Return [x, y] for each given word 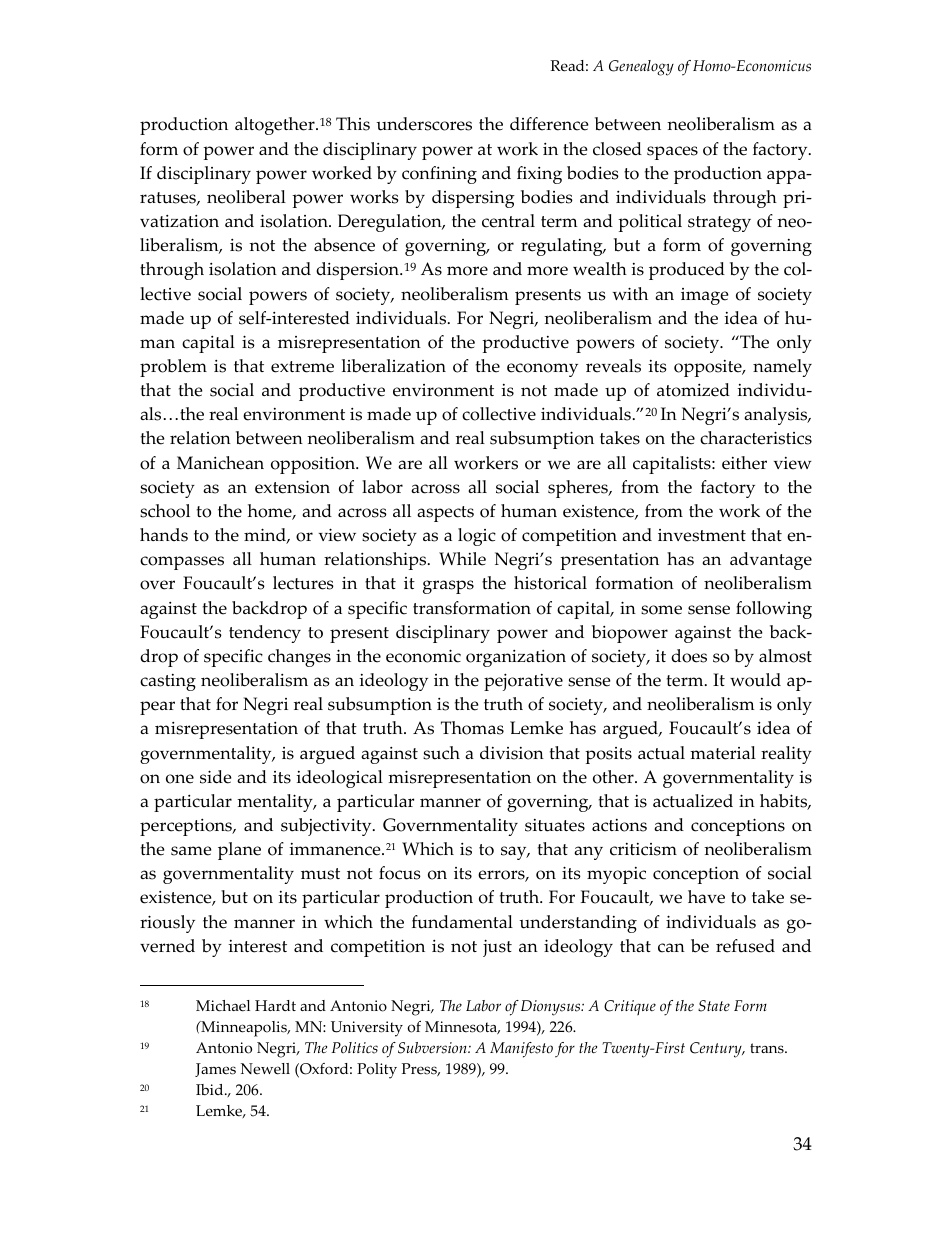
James [215, 1070]
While [462, 559]
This [353, 124]
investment [702, 535]
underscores [424, 124]
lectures [303, 583]
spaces [672, 153]
